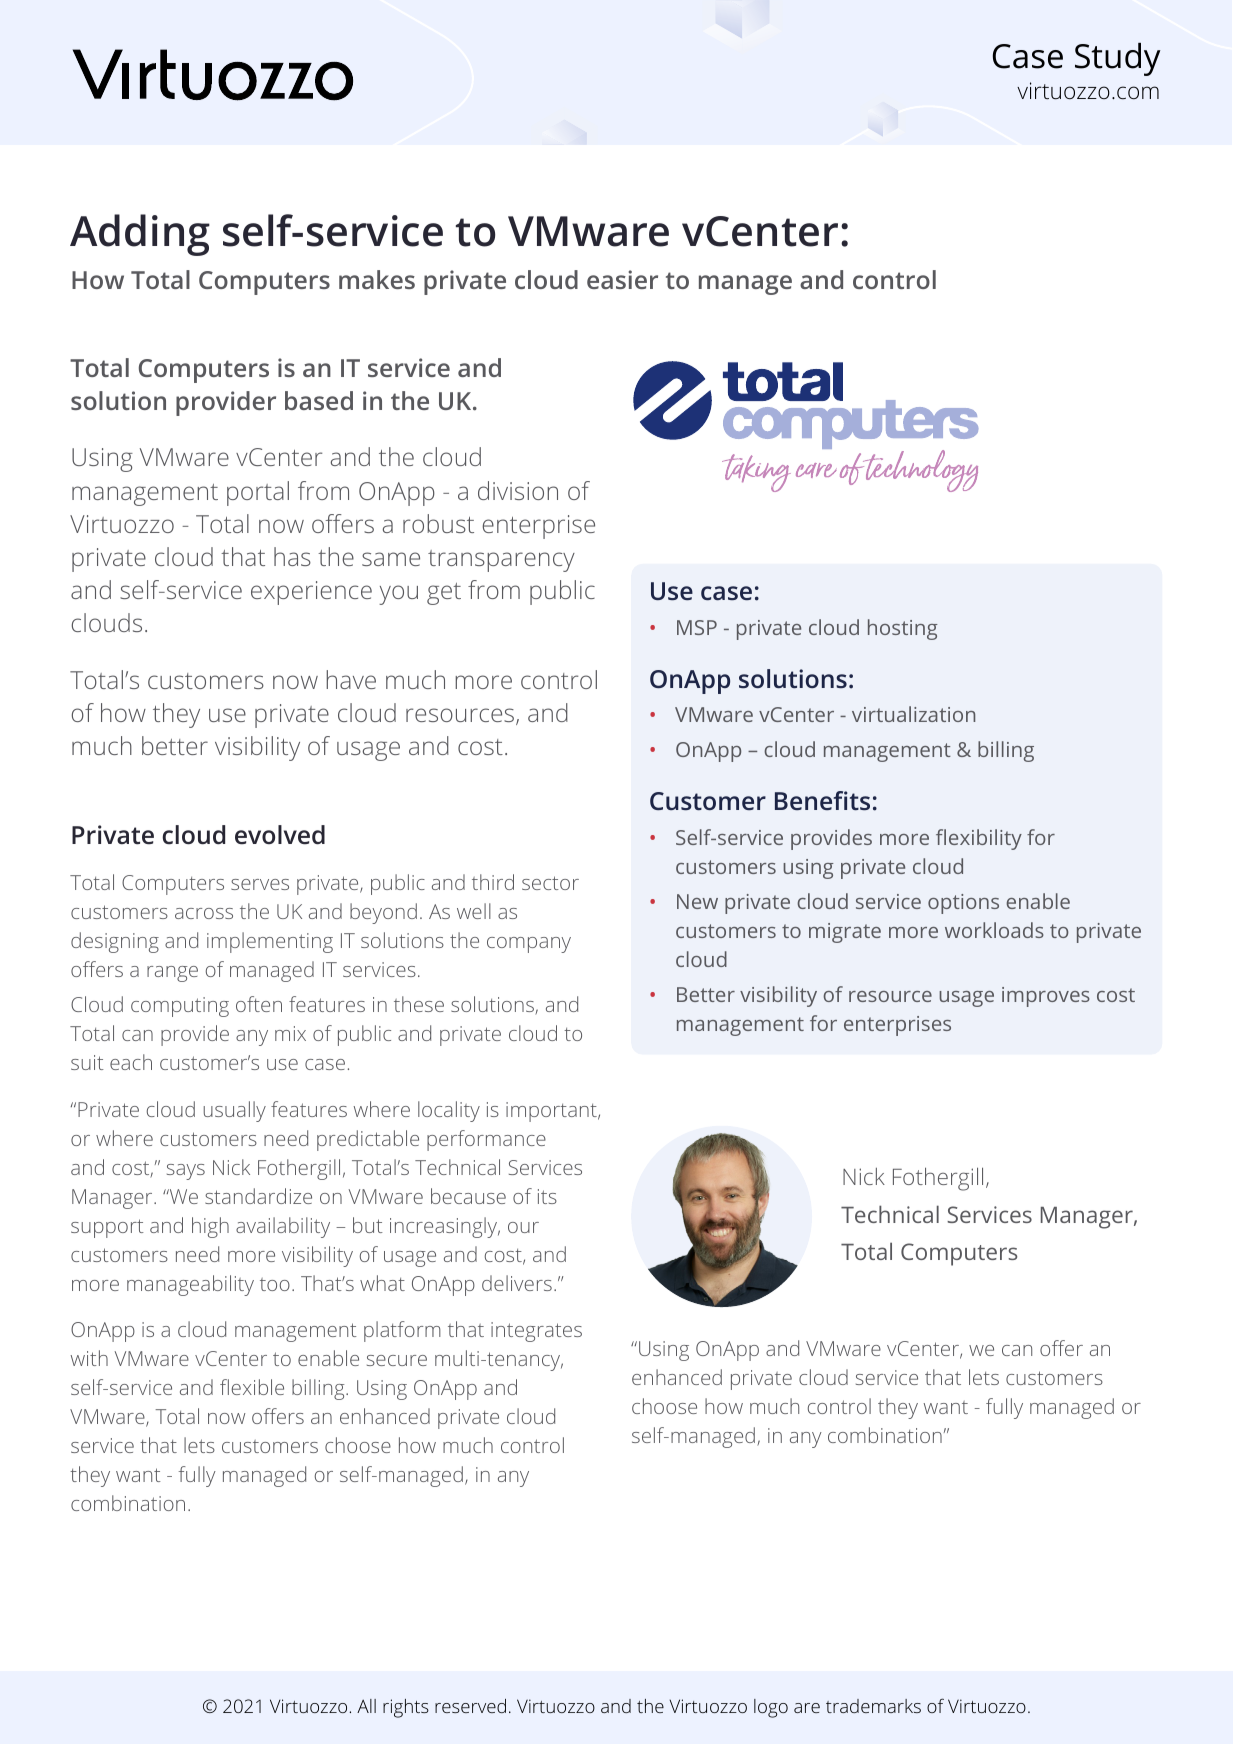 The image size is (1233, 1744). Describe the element at coordinates (140, 235) in the image. I see `Adding` at that location.
